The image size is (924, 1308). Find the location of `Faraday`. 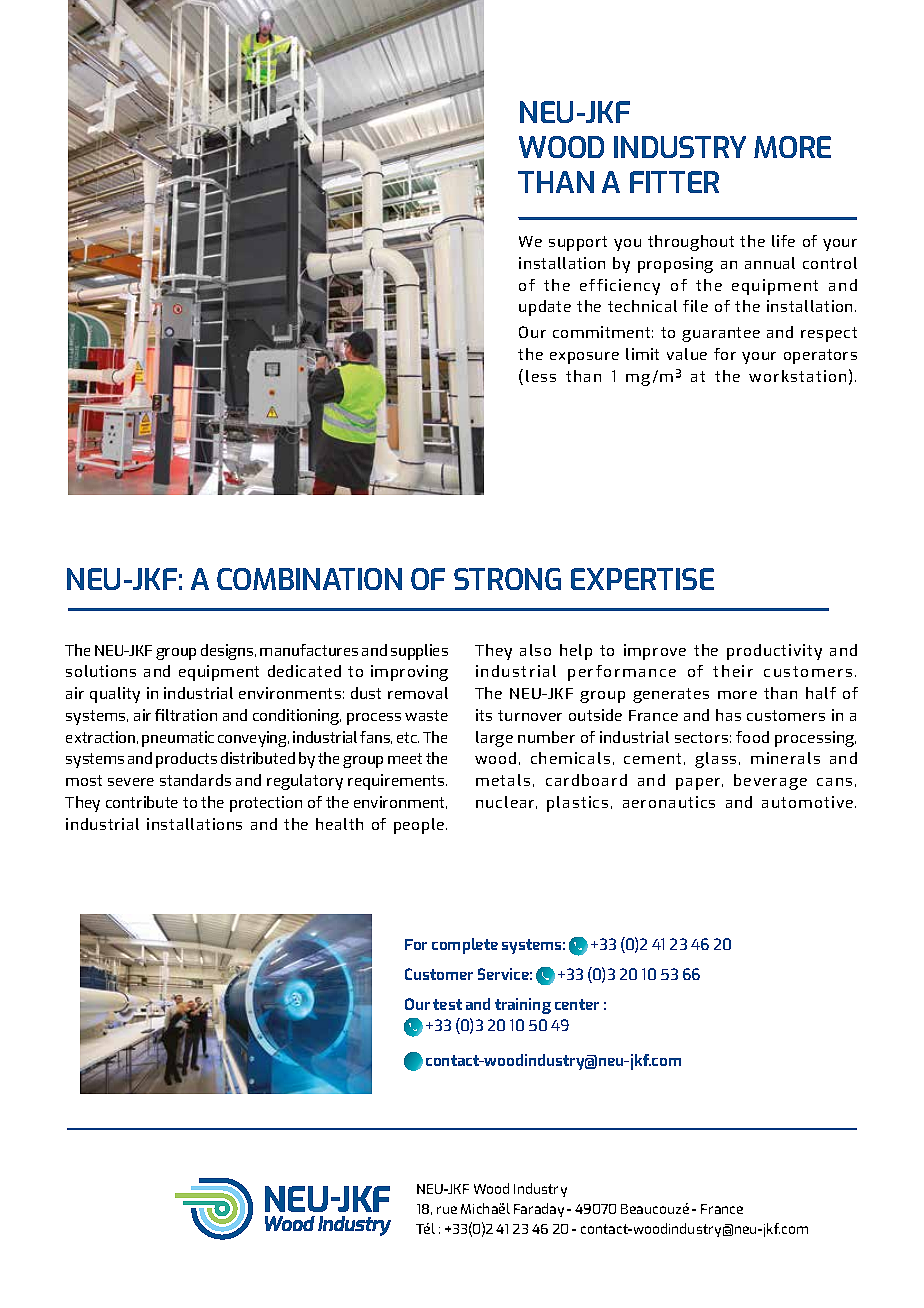

Faraday is located at coordinates (539, 1210).
